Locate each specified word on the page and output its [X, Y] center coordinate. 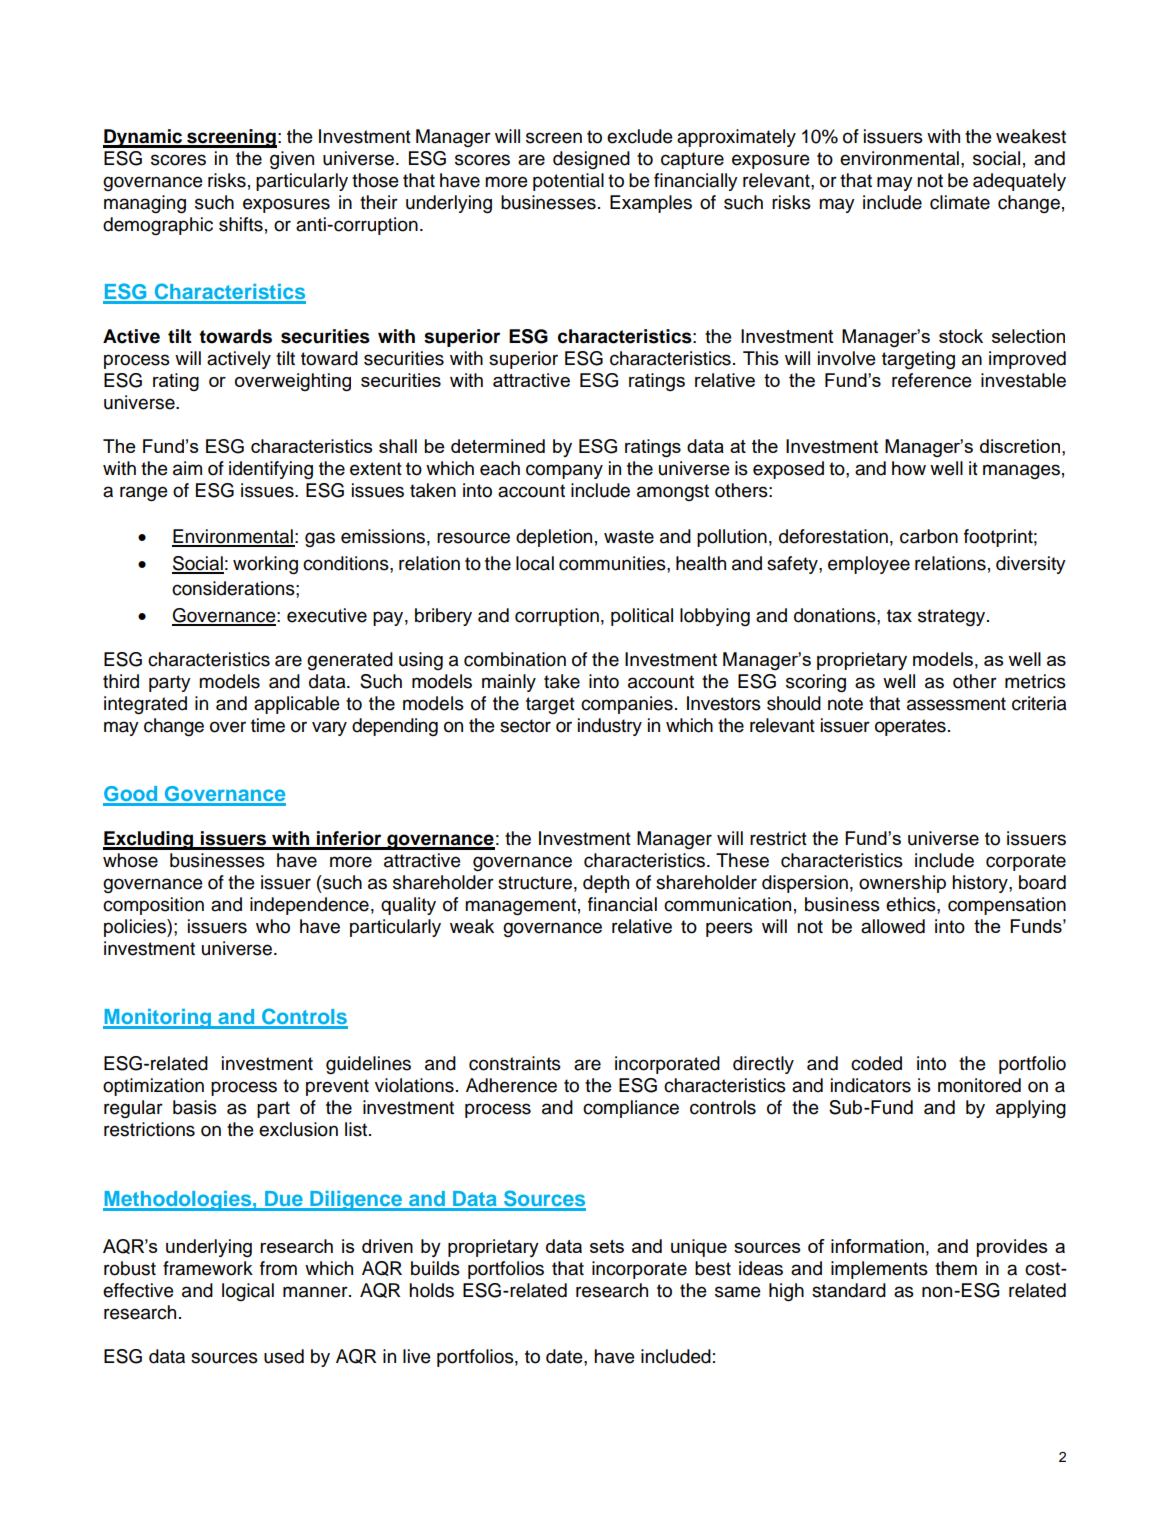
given [292, 160]
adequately [1019, 182]
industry [610, 727]
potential [568, 182]
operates [910, 727]
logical [248, 1292]
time [268, 725]
